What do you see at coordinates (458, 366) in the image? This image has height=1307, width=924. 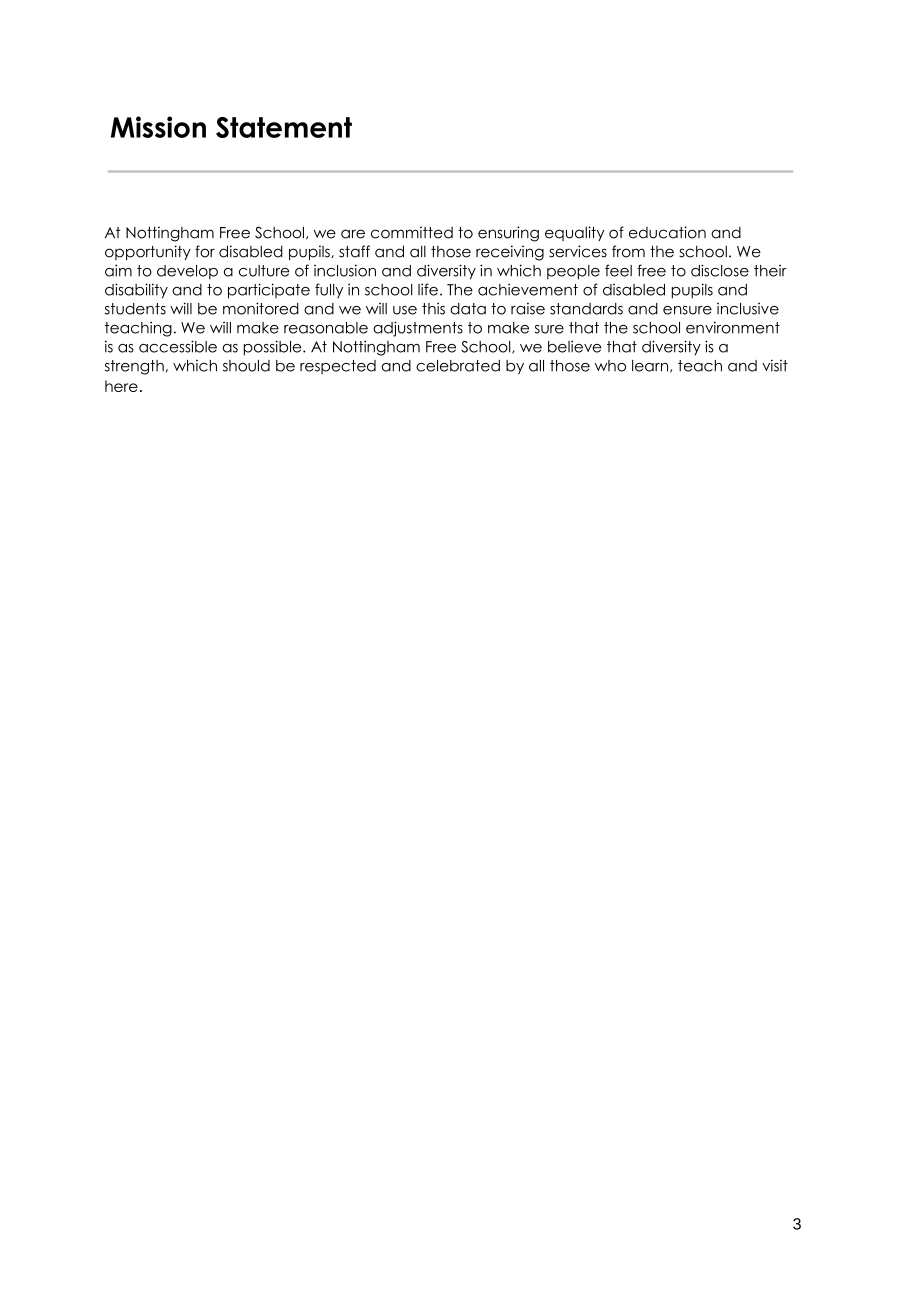 I see `celebrated` at bounding box center [458, 366].
